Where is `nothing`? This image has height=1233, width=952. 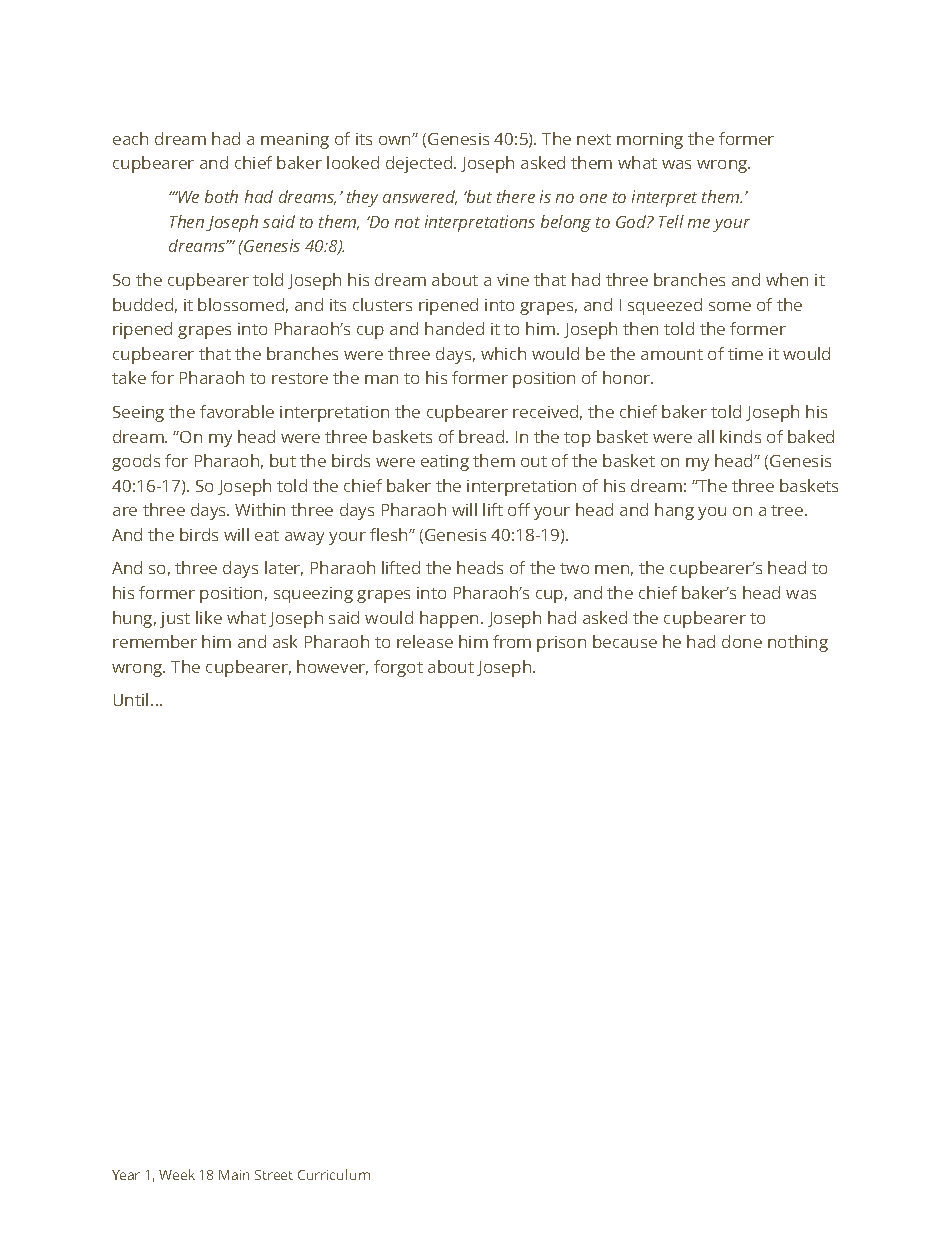 nothing is located at coordinates (798, 643).
